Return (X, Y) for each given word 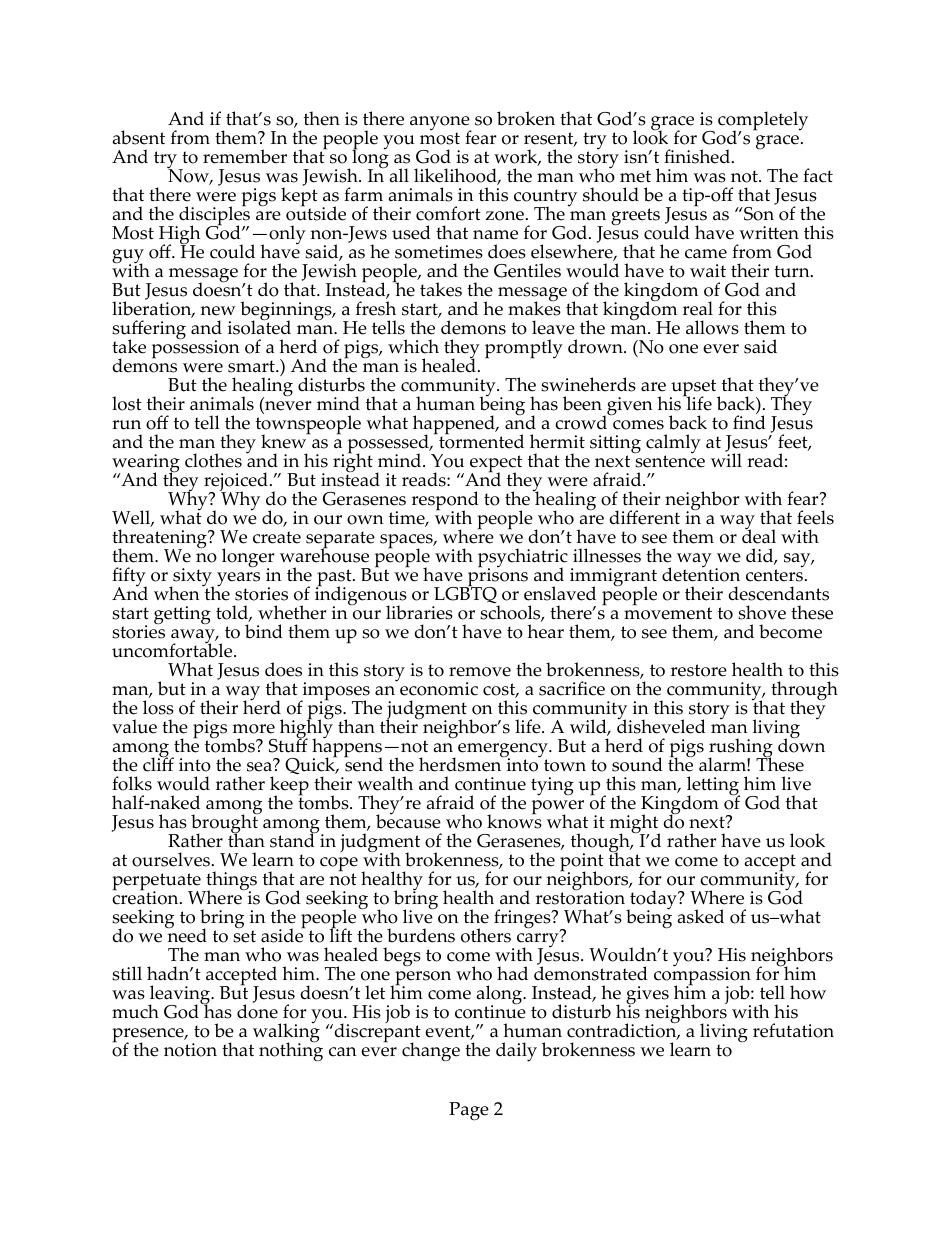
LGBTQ (466, 595)
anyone (441, 124)
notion (190, 1050)
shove (762, 612)
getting (182, 615)
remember (245, 156)
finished (698, 156)
